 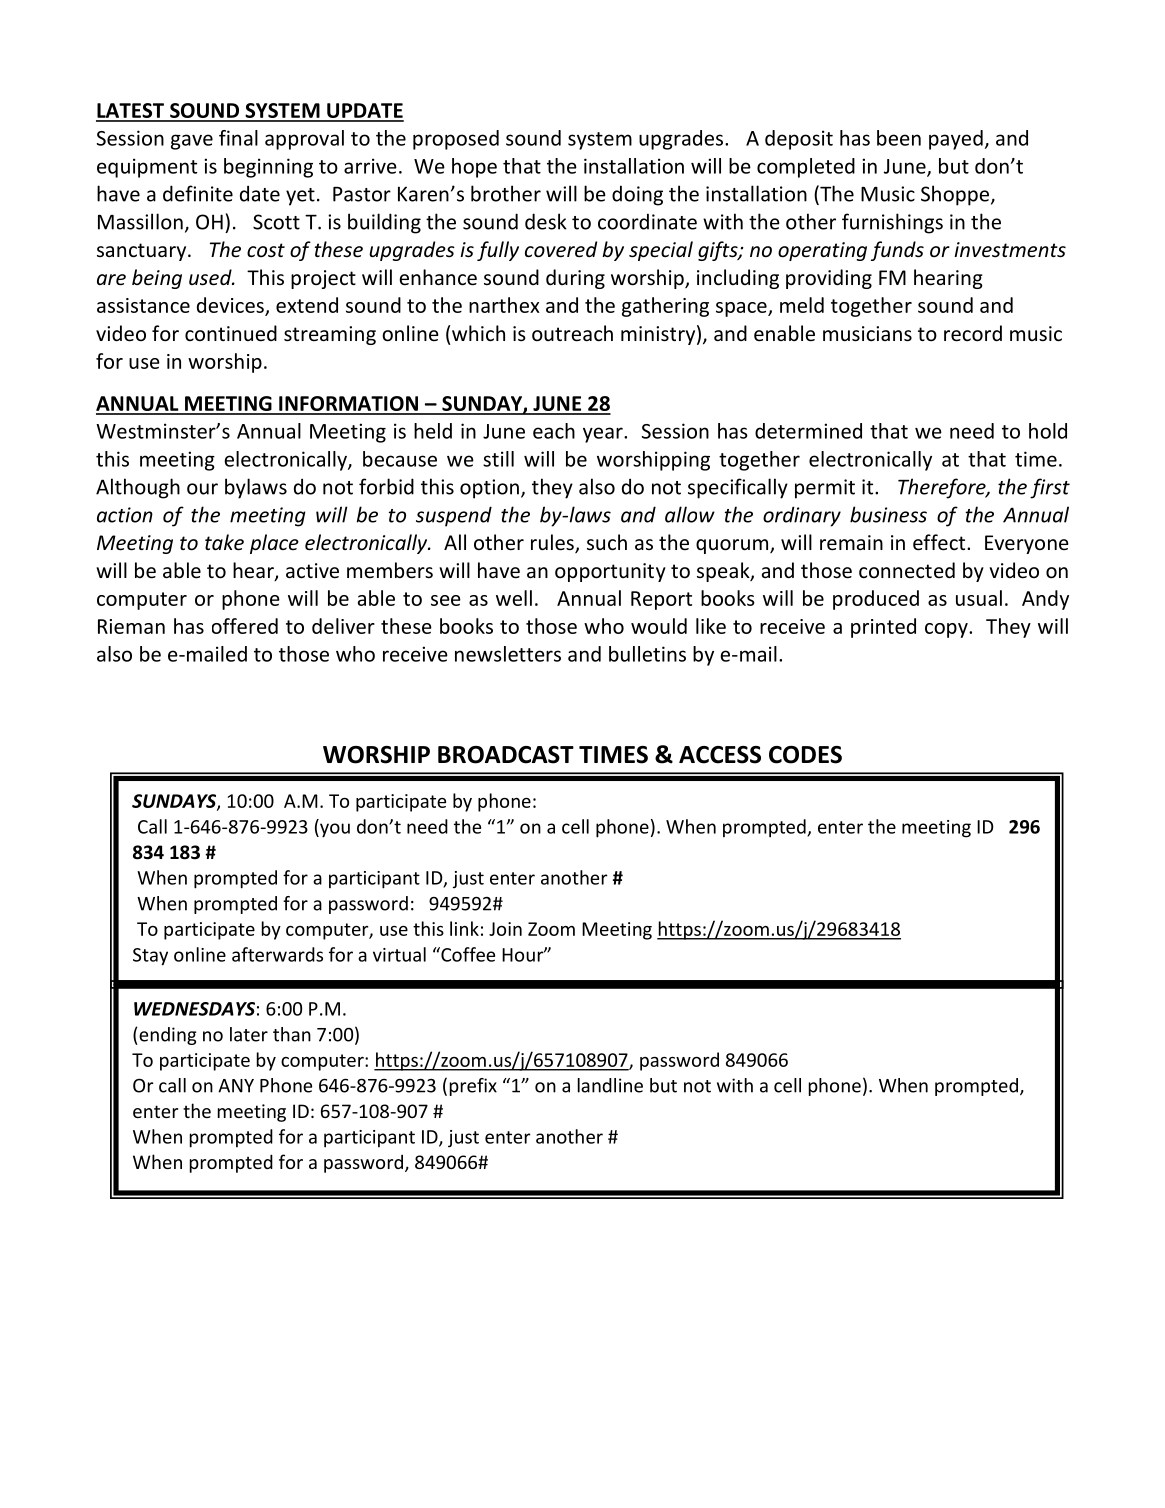 What do you see at coordinates (604, 435) in the screenshot?
I see `year` at bounding box center [604, 435].
